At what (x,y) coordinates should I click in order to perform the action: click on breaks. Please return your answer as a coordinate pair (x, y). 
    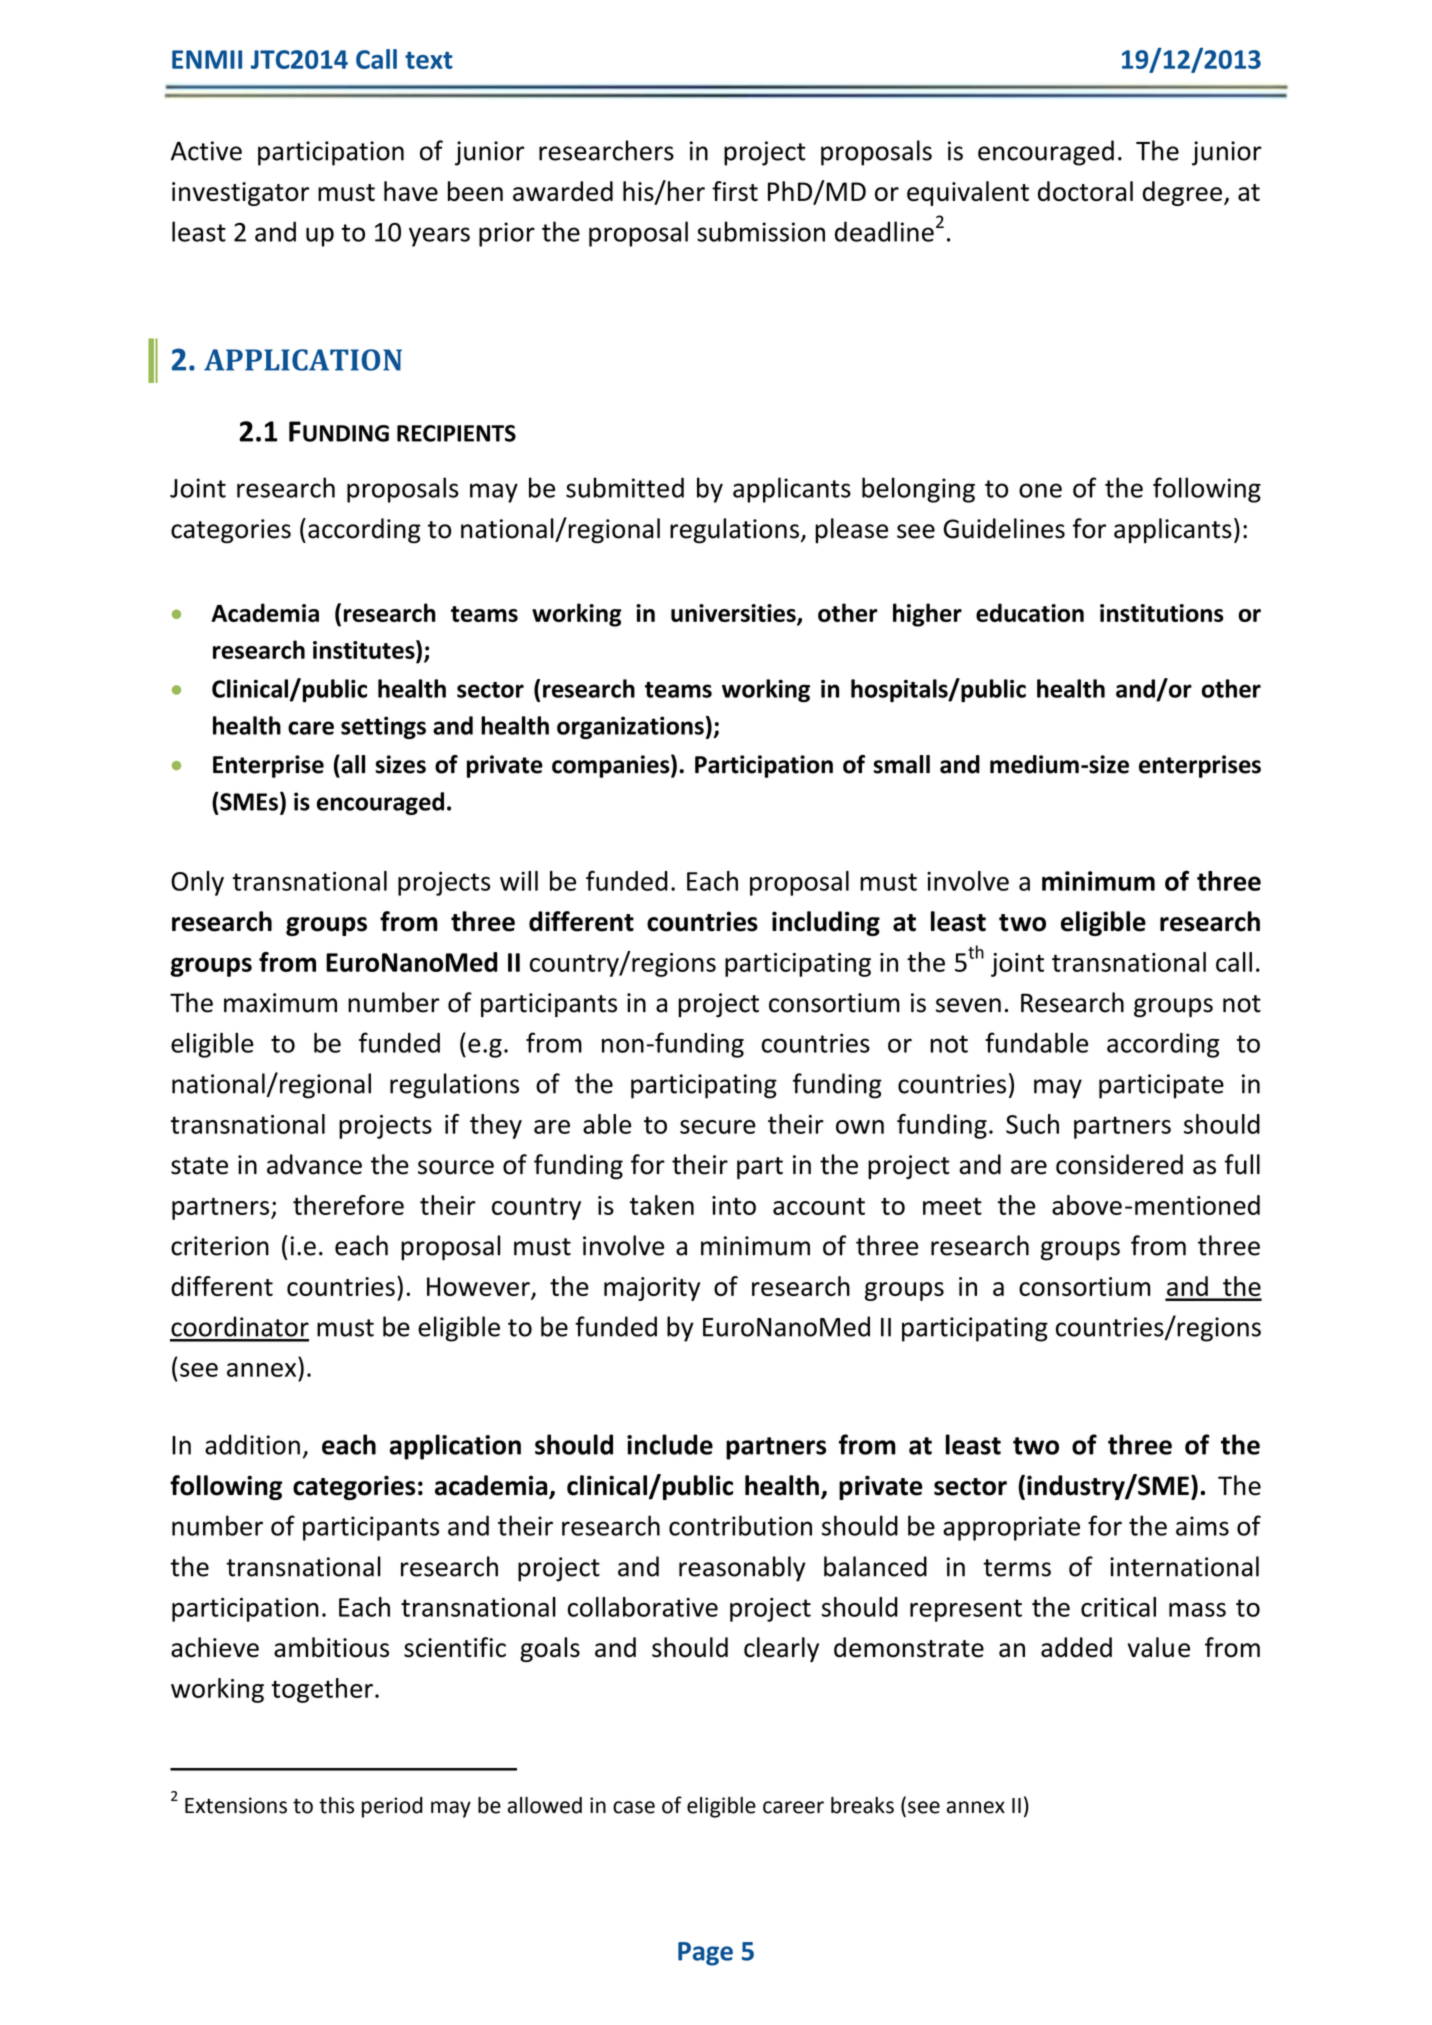
    Looking at the image, I should click on (862, 1805).
